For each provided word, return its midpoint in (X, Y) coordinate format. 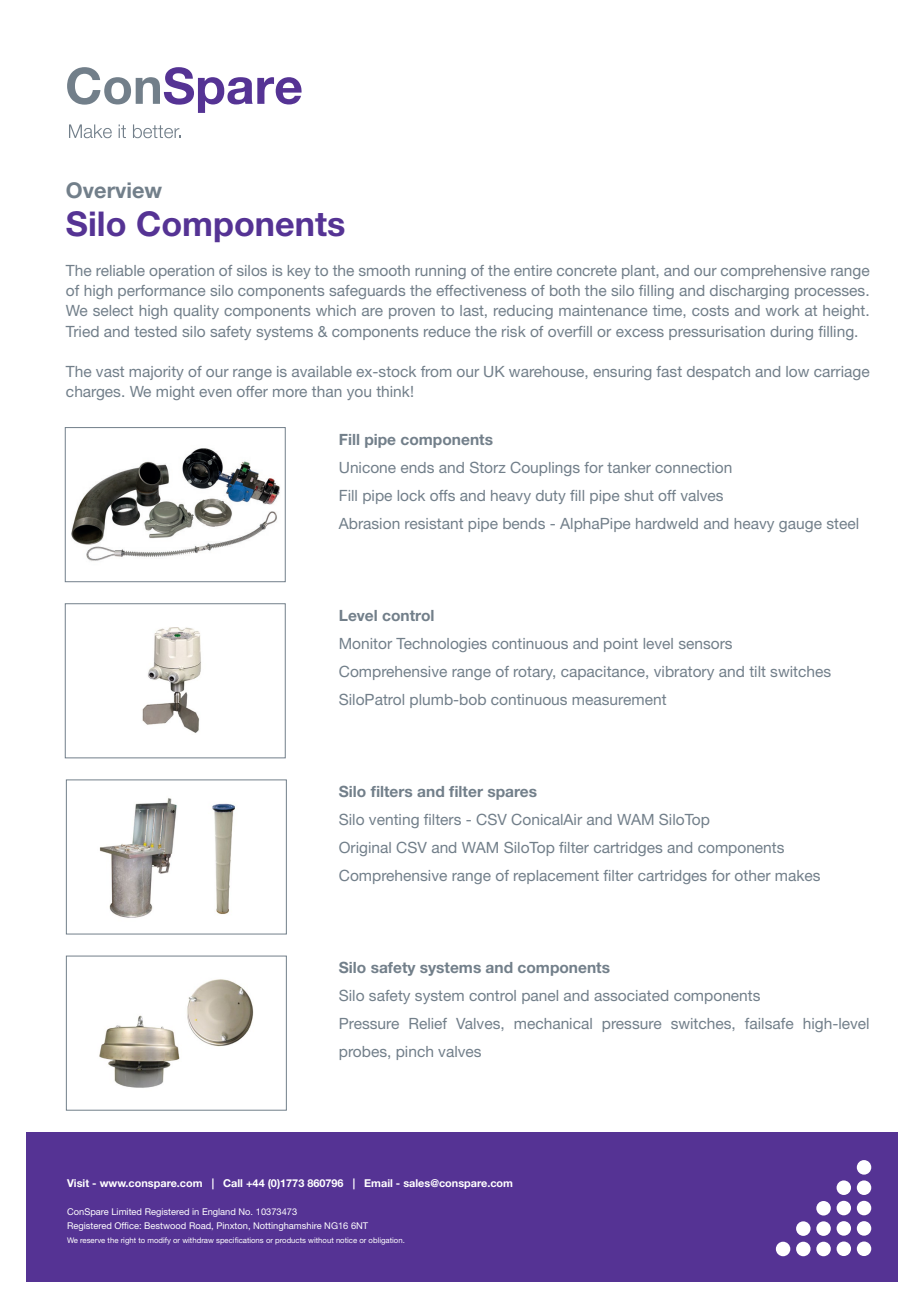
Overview (114, 190)
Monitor (366, 643)
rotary (534, 673)
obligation (386, 1241)
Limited (126, 1211)
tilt (757, 671)
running (440, 272)
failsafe (769, 1023)
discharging (749, 292)
